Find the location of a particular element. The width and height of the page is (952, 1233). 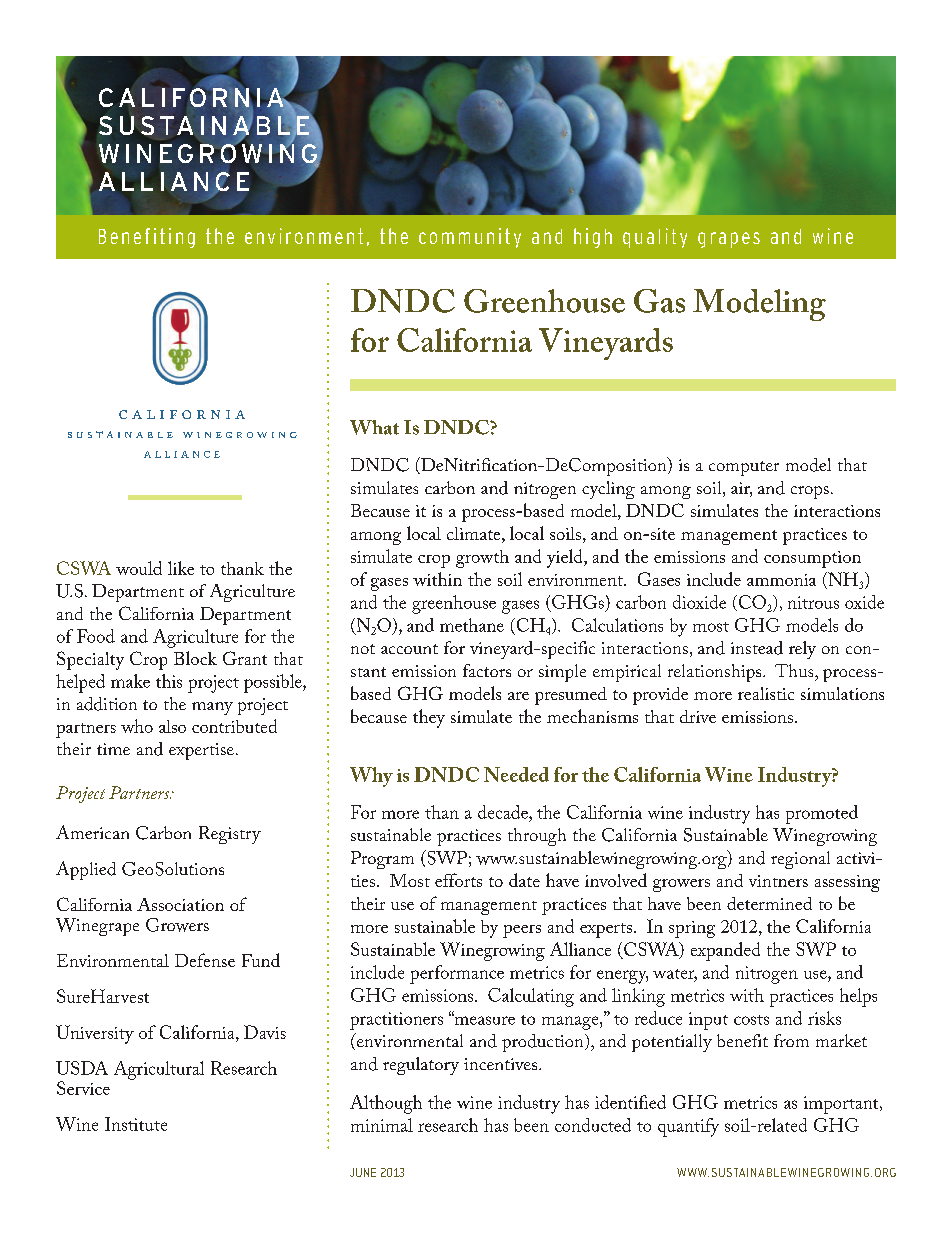

decade is located at coordinates (504, 812).
